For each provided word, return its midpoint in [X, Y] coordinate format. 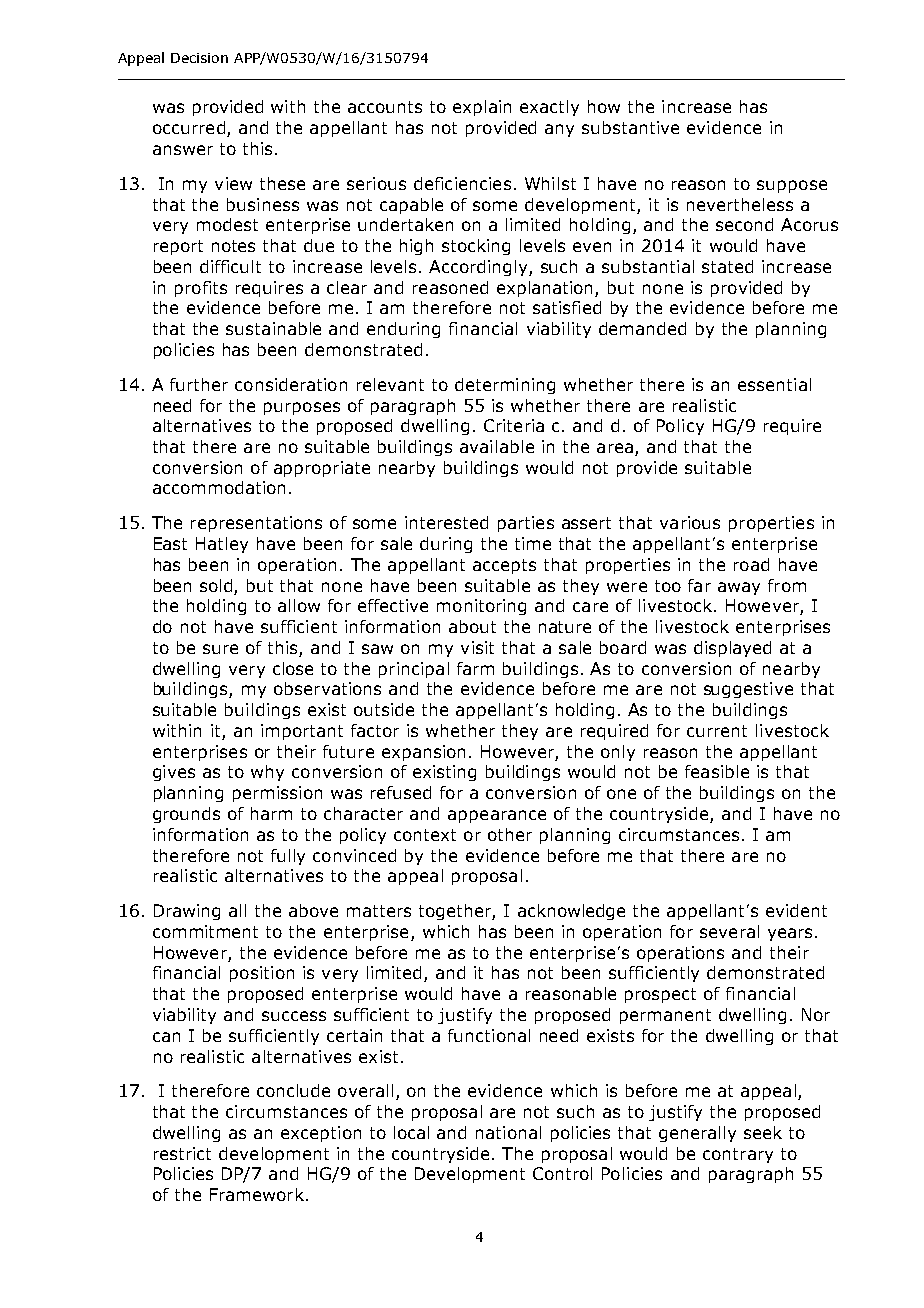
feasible [717, 771]
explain [482, 108]
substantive [630, 127]
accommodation [219, 487]
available [497, 446]
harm [271, 813]
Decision [199, 58]
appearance [497, 816]
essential [774, 384]
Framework [257, 1194]
